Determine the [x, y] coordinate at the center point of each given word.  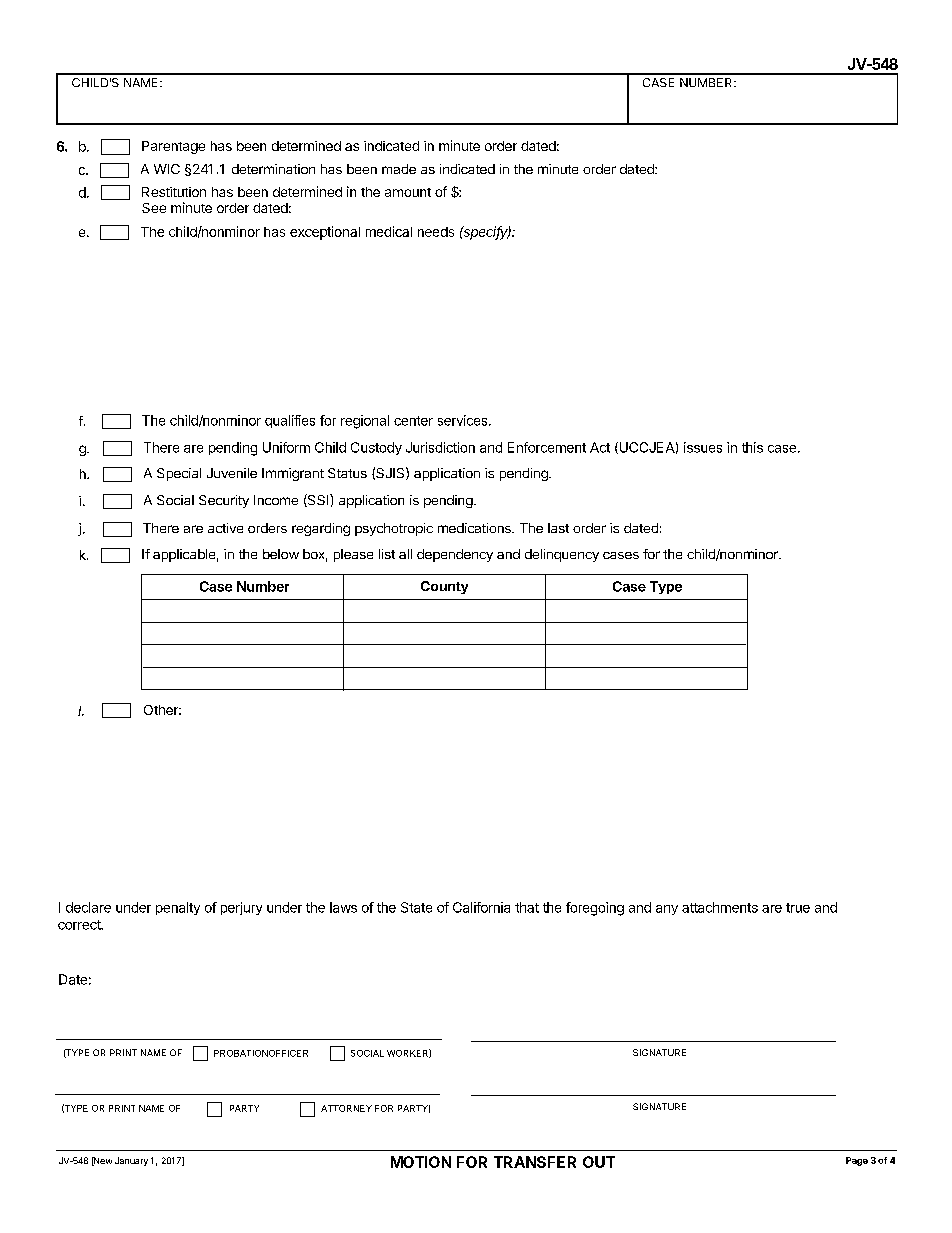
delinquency [562, 555]
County [444, 587]
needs [436, 232]
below [281, 554]
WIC [167, 169]
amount [408, 192]
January [131, 1161]
